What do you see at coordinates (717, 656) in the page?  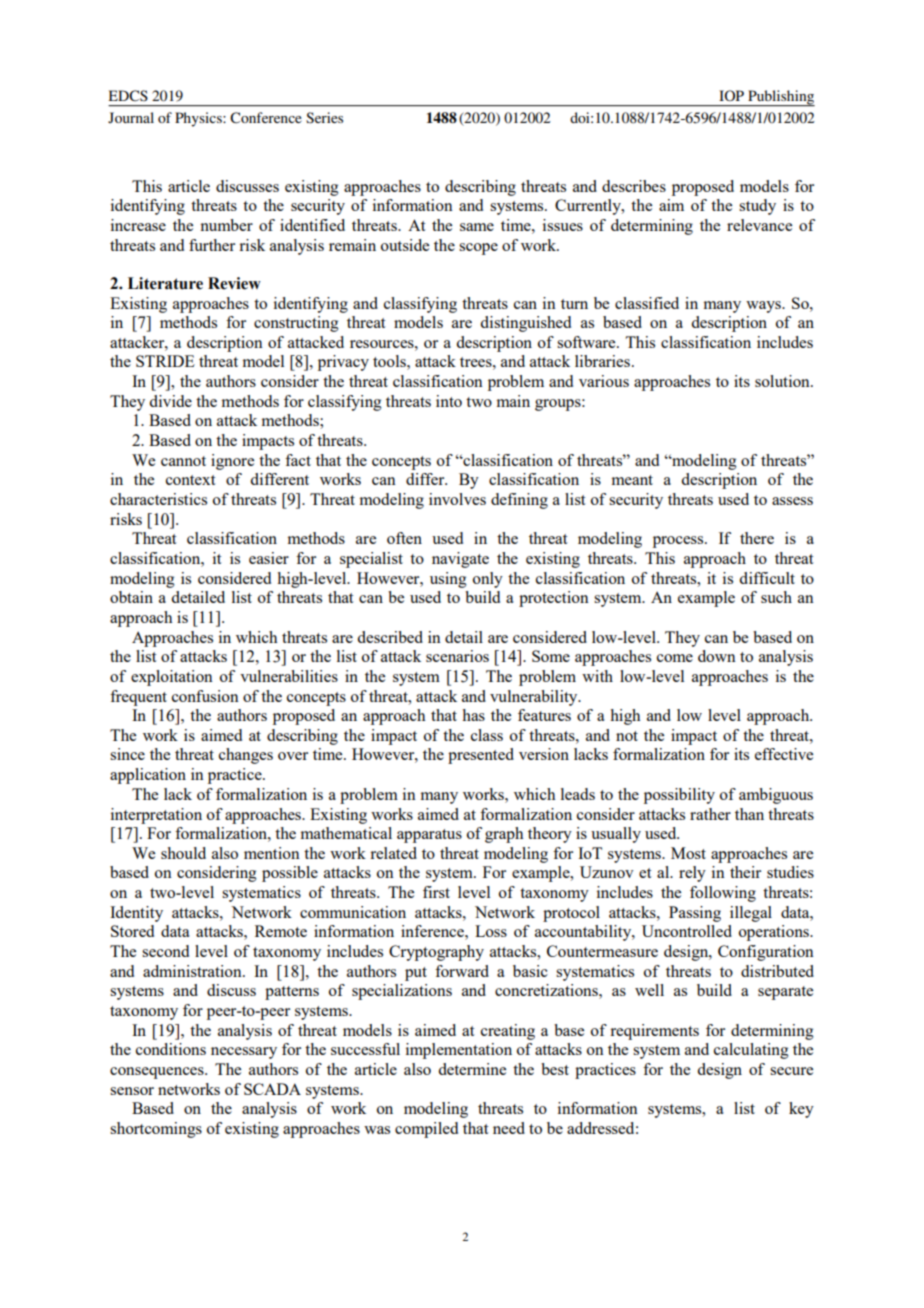 I see `down` at bounding box center [717, 656].
